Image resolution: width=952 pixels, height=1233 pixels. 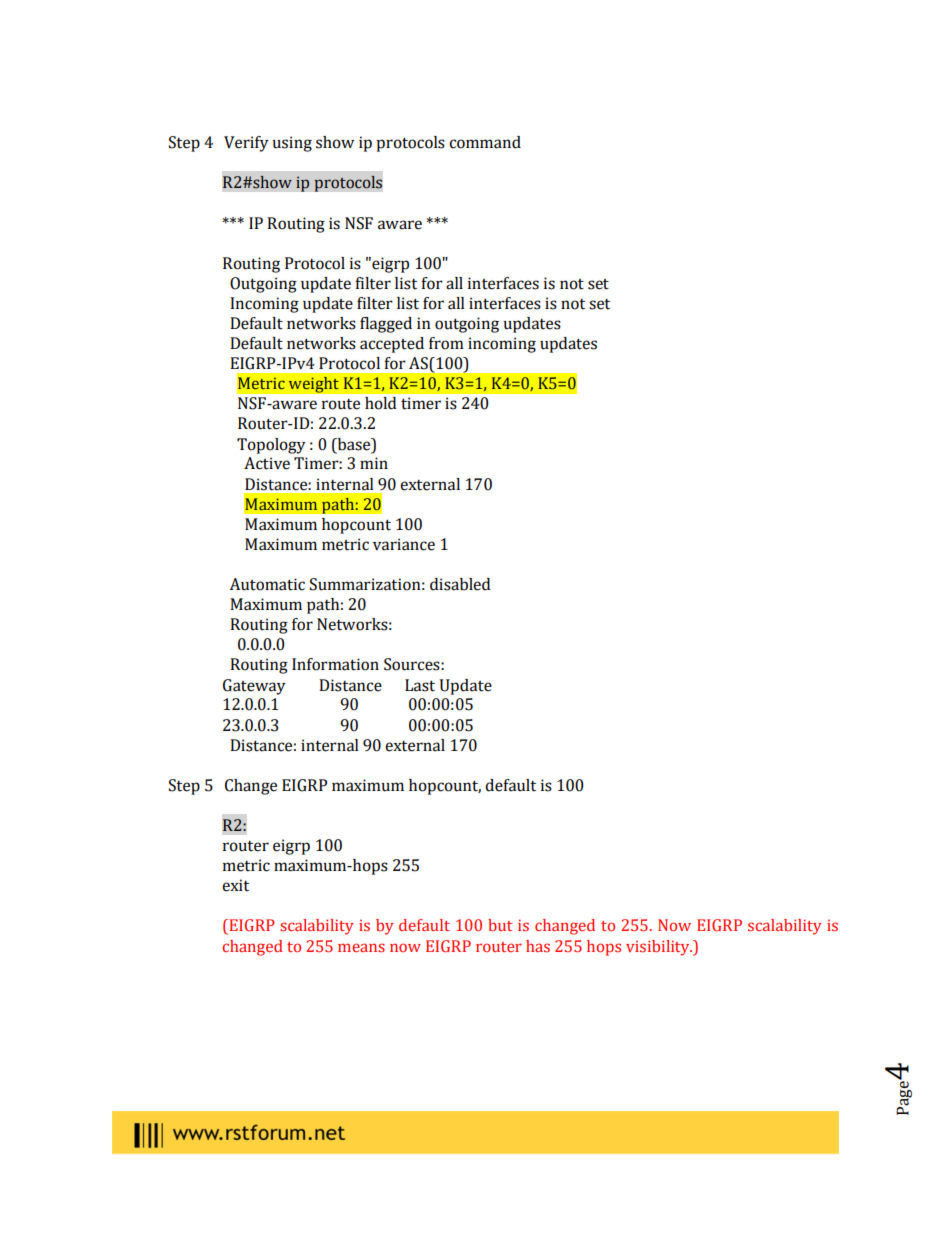 What do you see at coordinates (292, 144) in the document?
I see `using` at bounding box center [292, 144].
